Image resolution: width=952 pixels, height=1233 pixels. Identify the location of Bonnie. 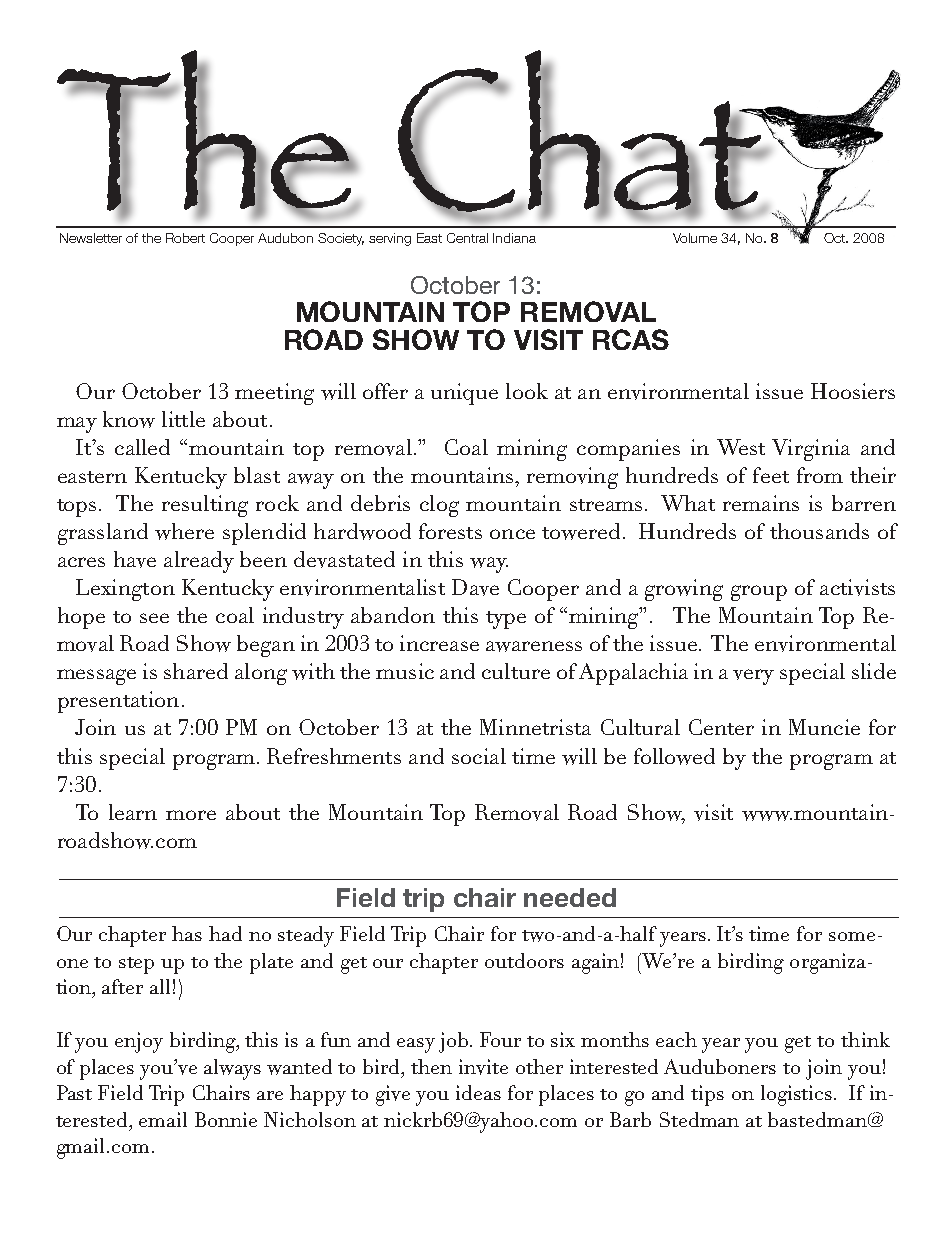
(226, 1119).
